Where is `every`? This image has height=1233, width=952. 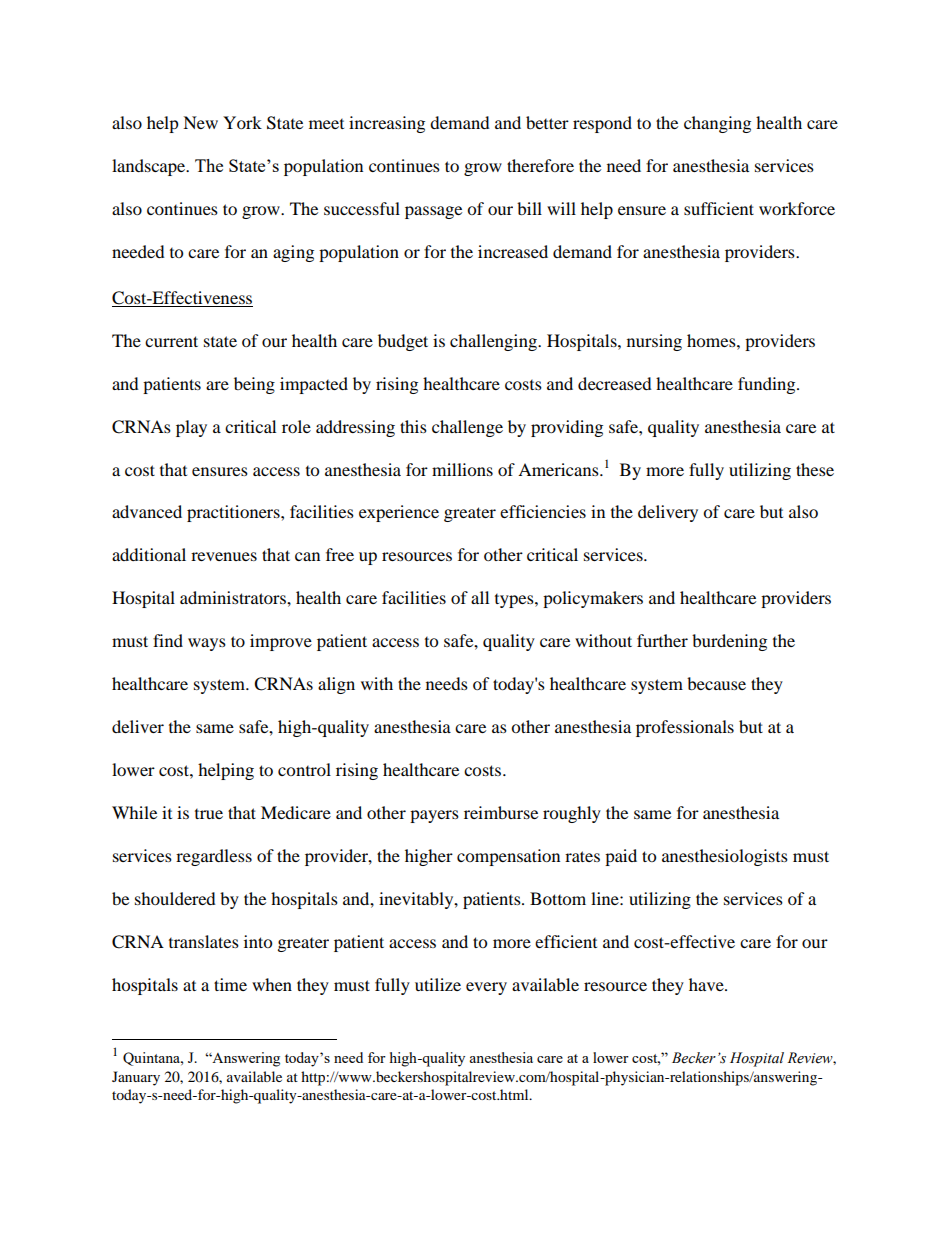
every is located at coordinates (486, 988).
